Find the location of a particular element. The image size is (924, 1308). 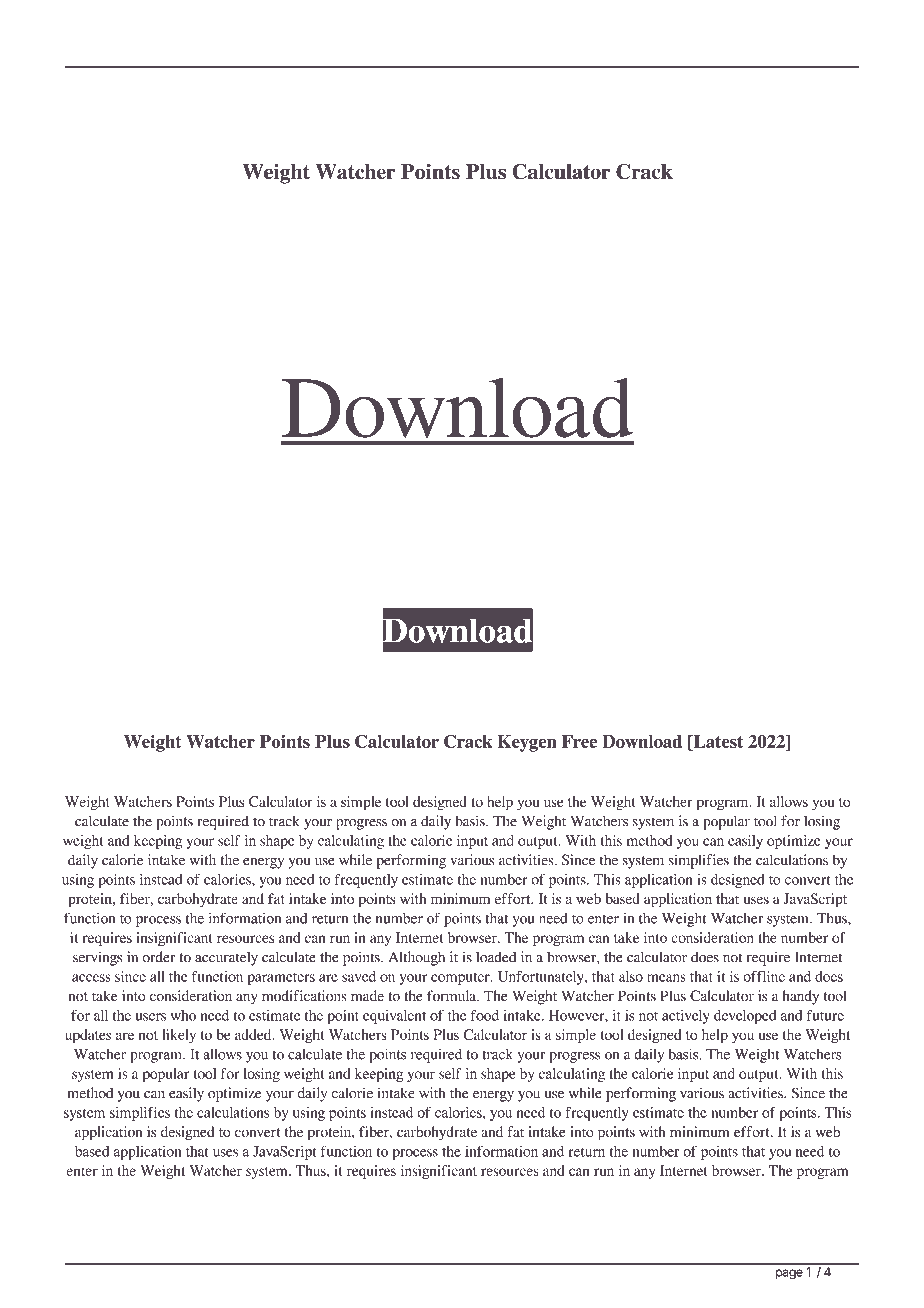

developed is located at coordinates (745, 1017).
